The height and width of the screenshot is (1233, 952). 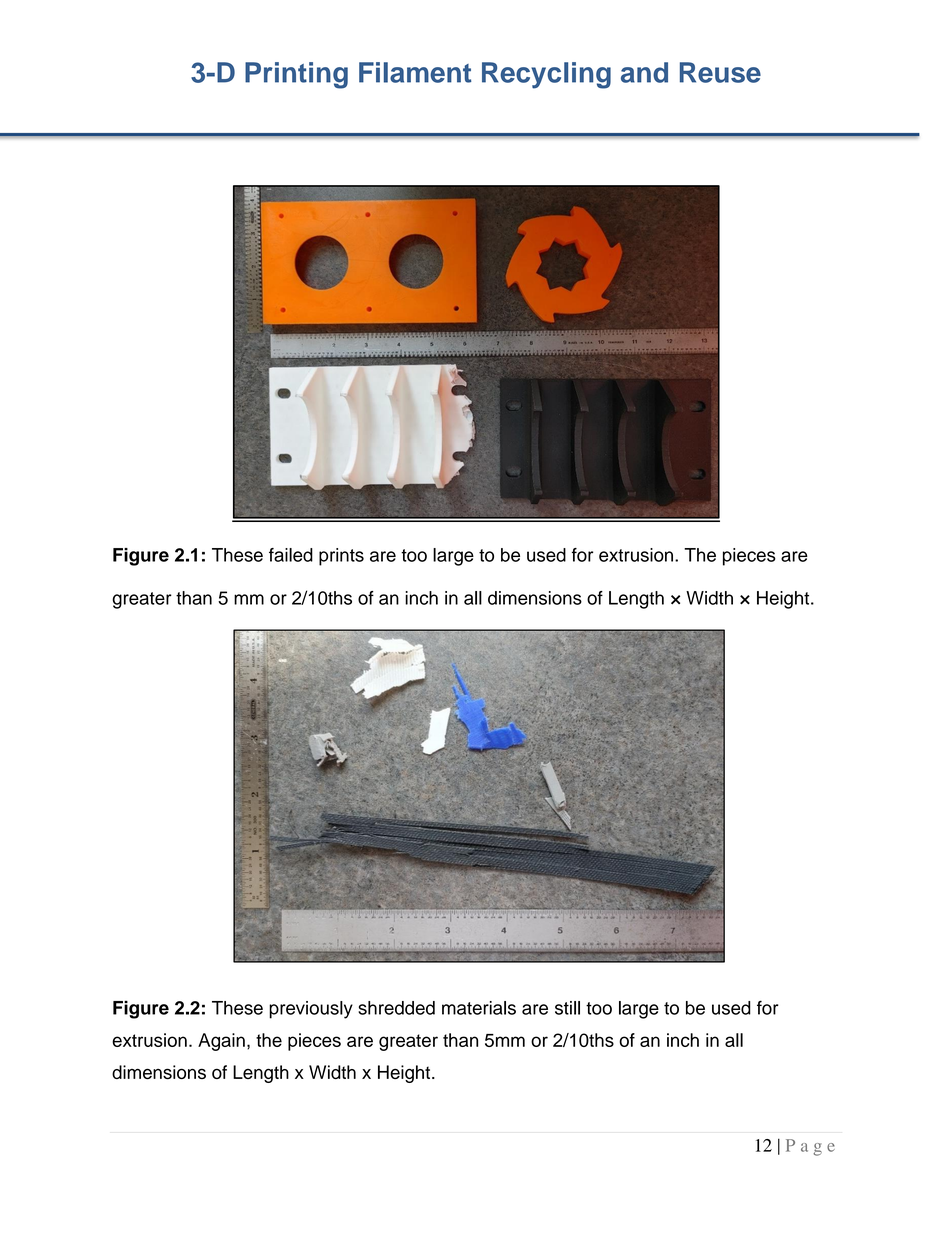 What do you see at coordinates (221, 1042) in the screenshot?
I see `Again` at bounding box center [221, 1042].
